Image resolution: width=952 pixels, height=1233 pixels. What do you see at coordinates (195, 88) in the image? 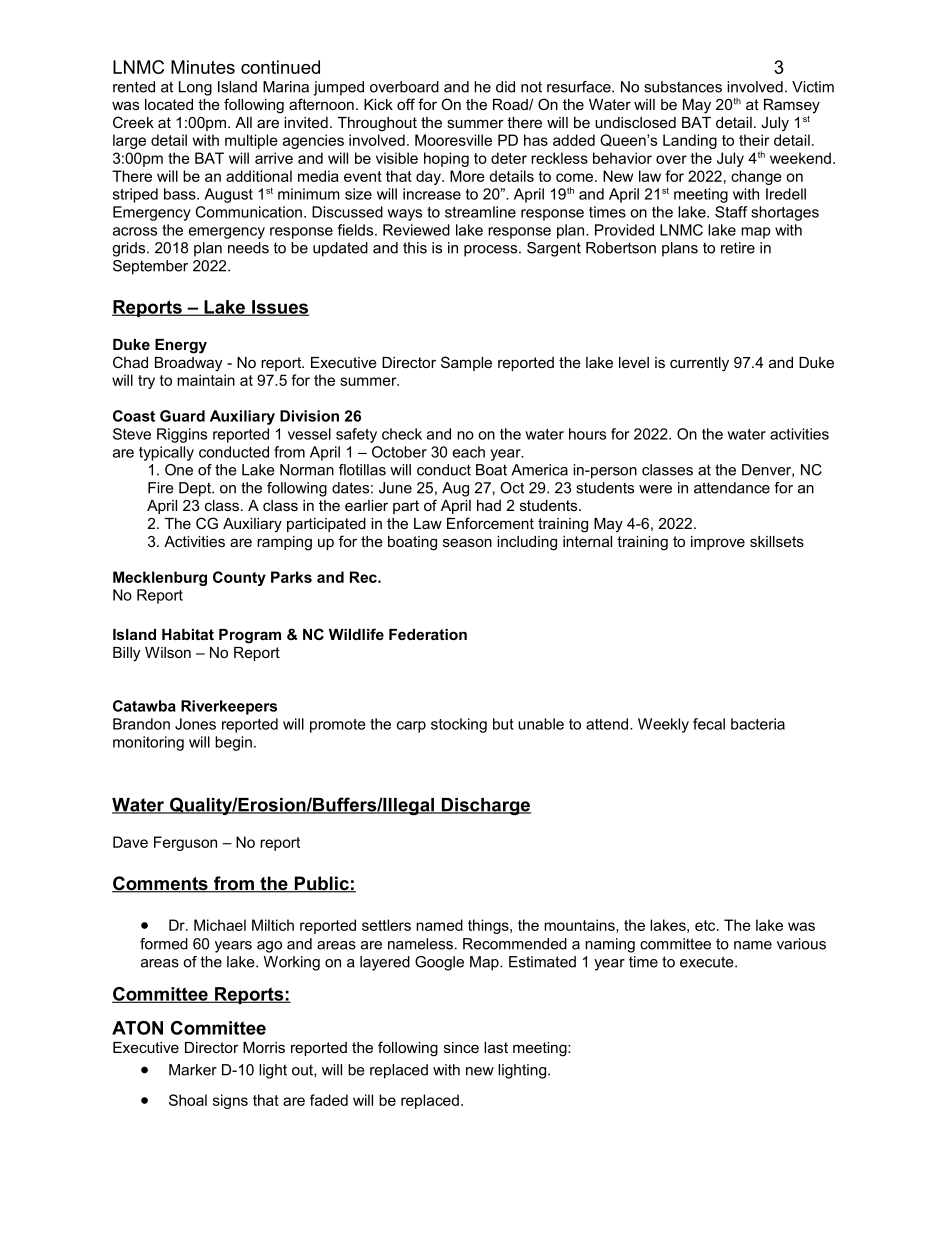
I see `Long` at bounding box center [195, 88].
